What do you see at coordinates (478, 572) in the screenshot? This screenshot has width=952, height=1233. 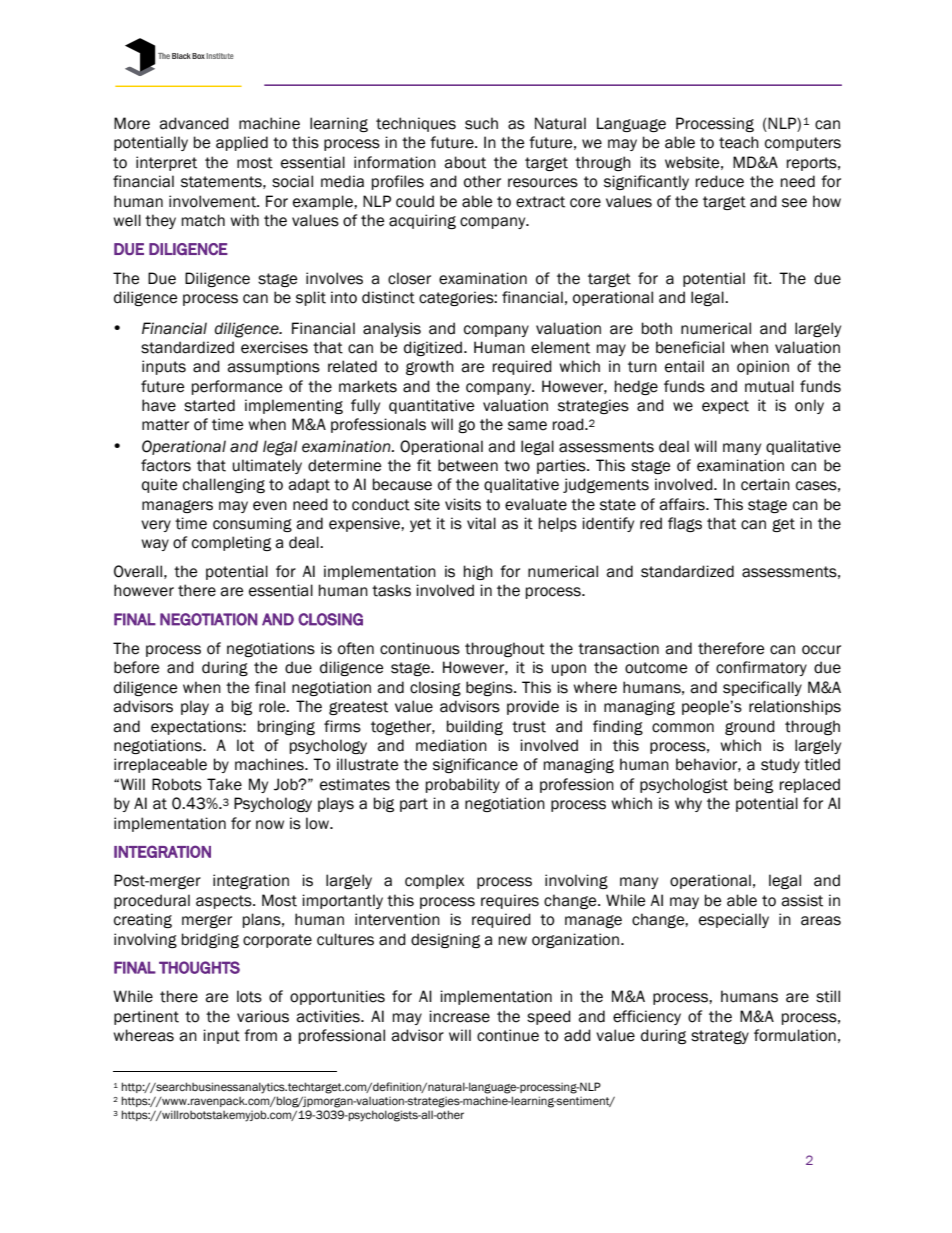 I see `high` at bounding box center [478, 572].
